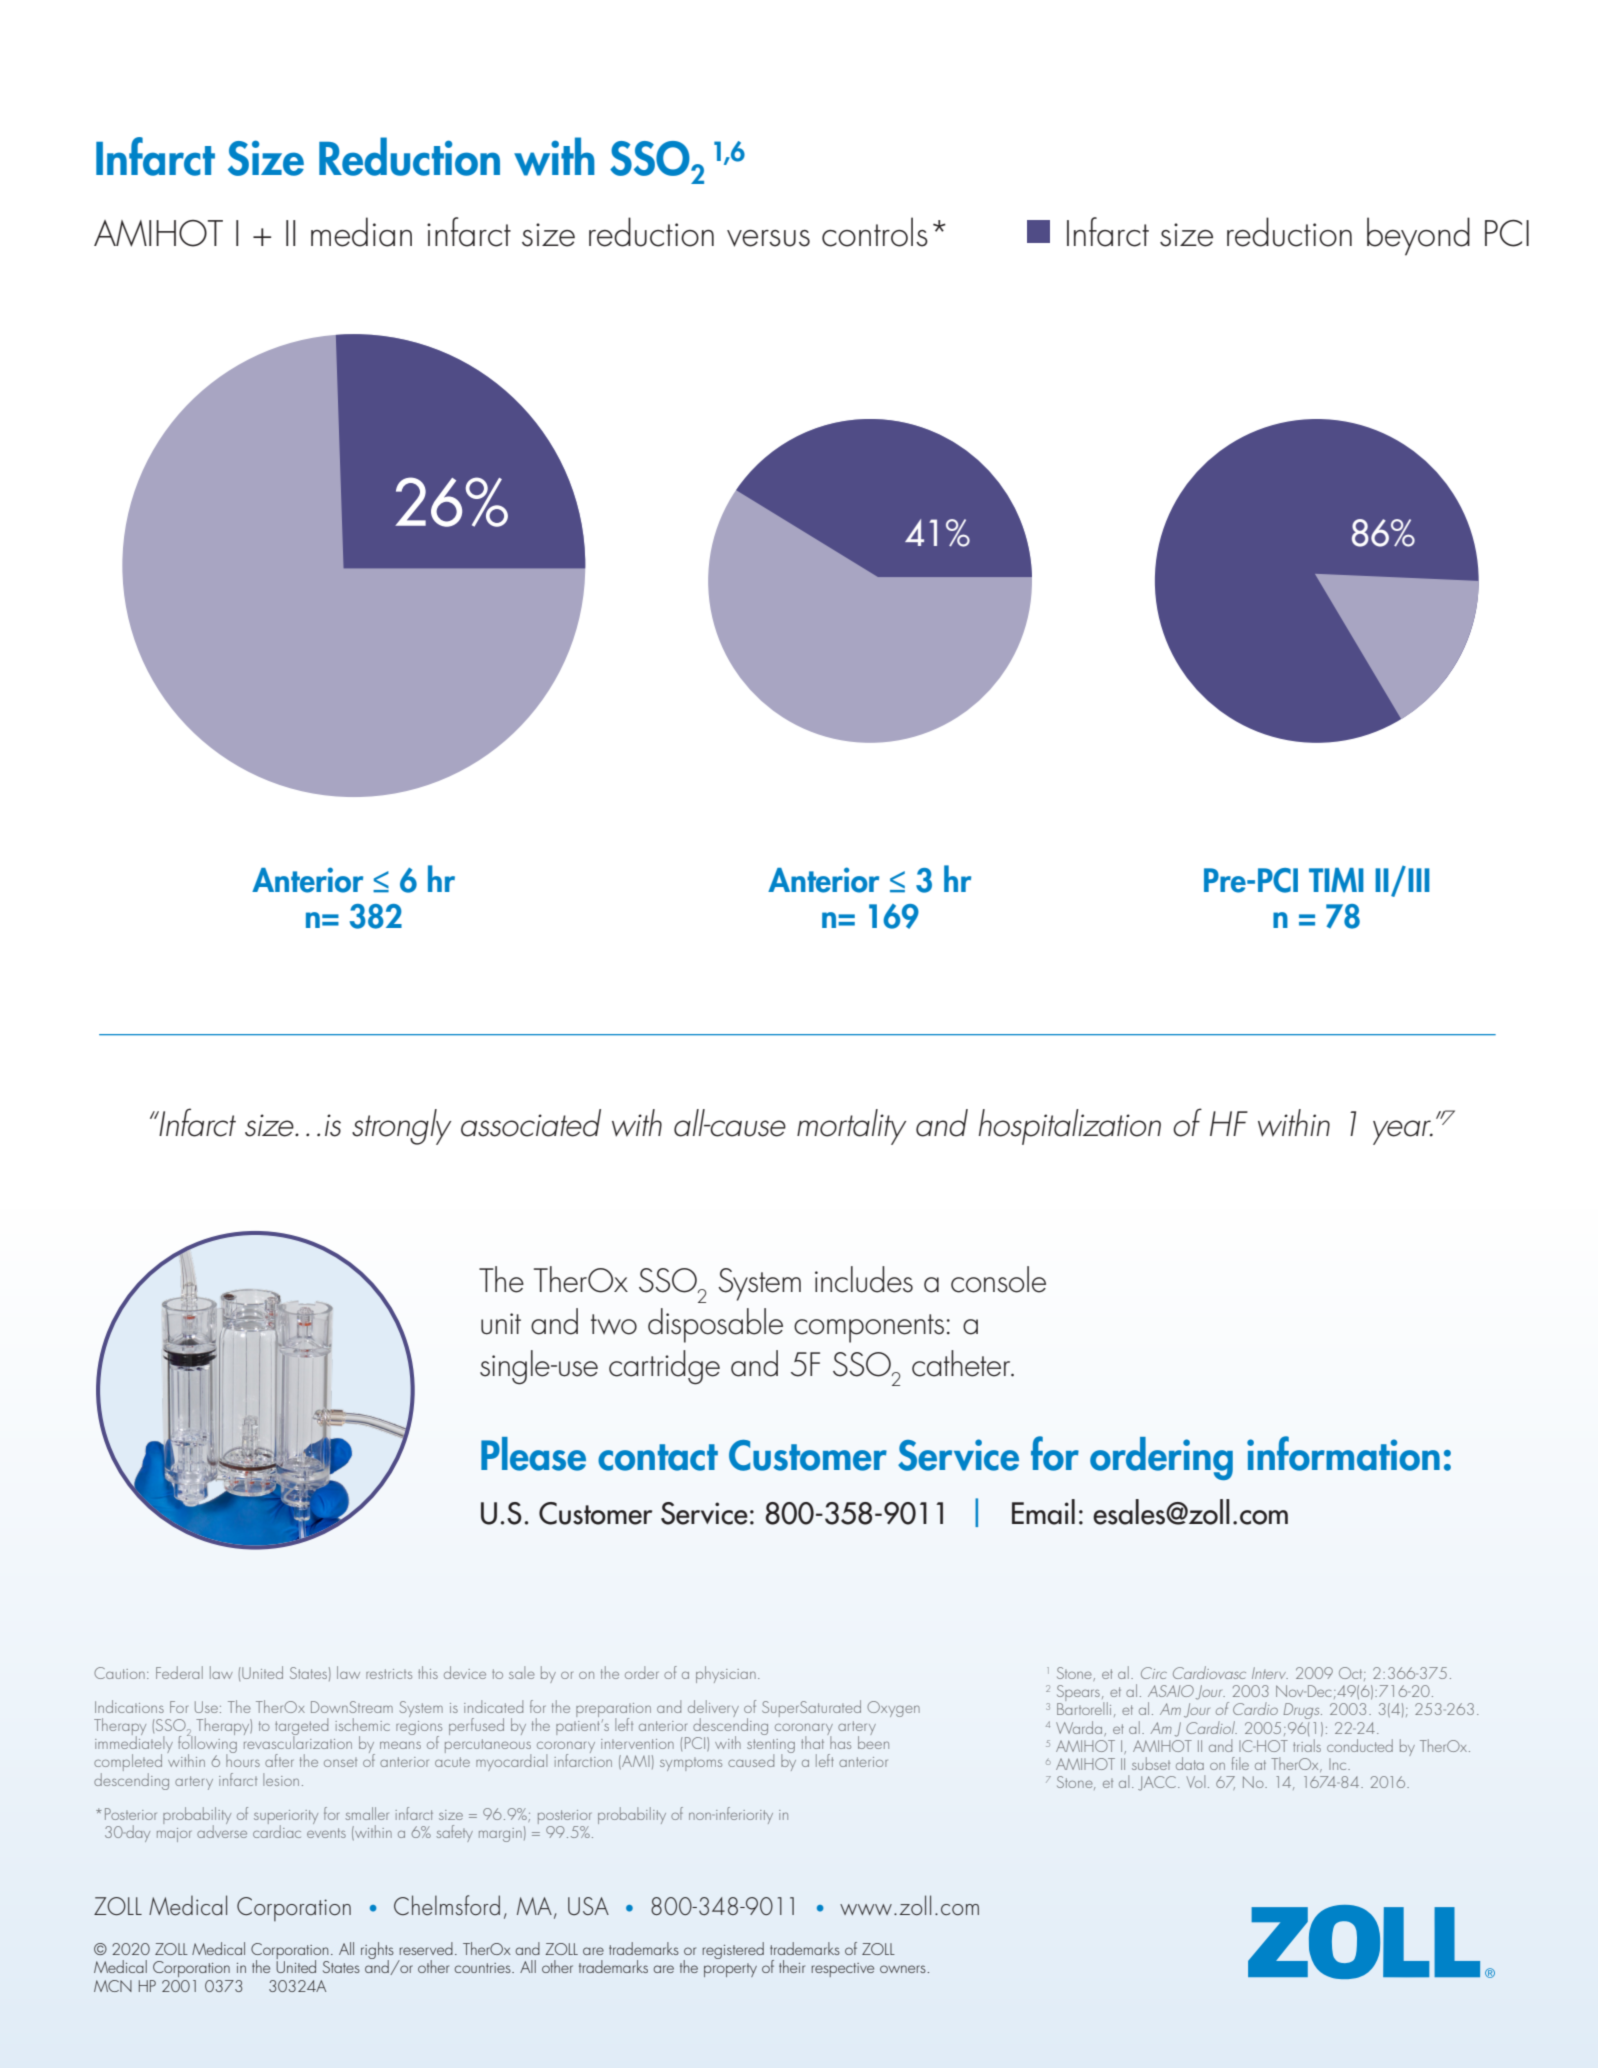 The image size is (1598, 2068). What do you see at coordinates (768, 238) in the screenshot?
I see `versus` at bounding box center [768, 238].
